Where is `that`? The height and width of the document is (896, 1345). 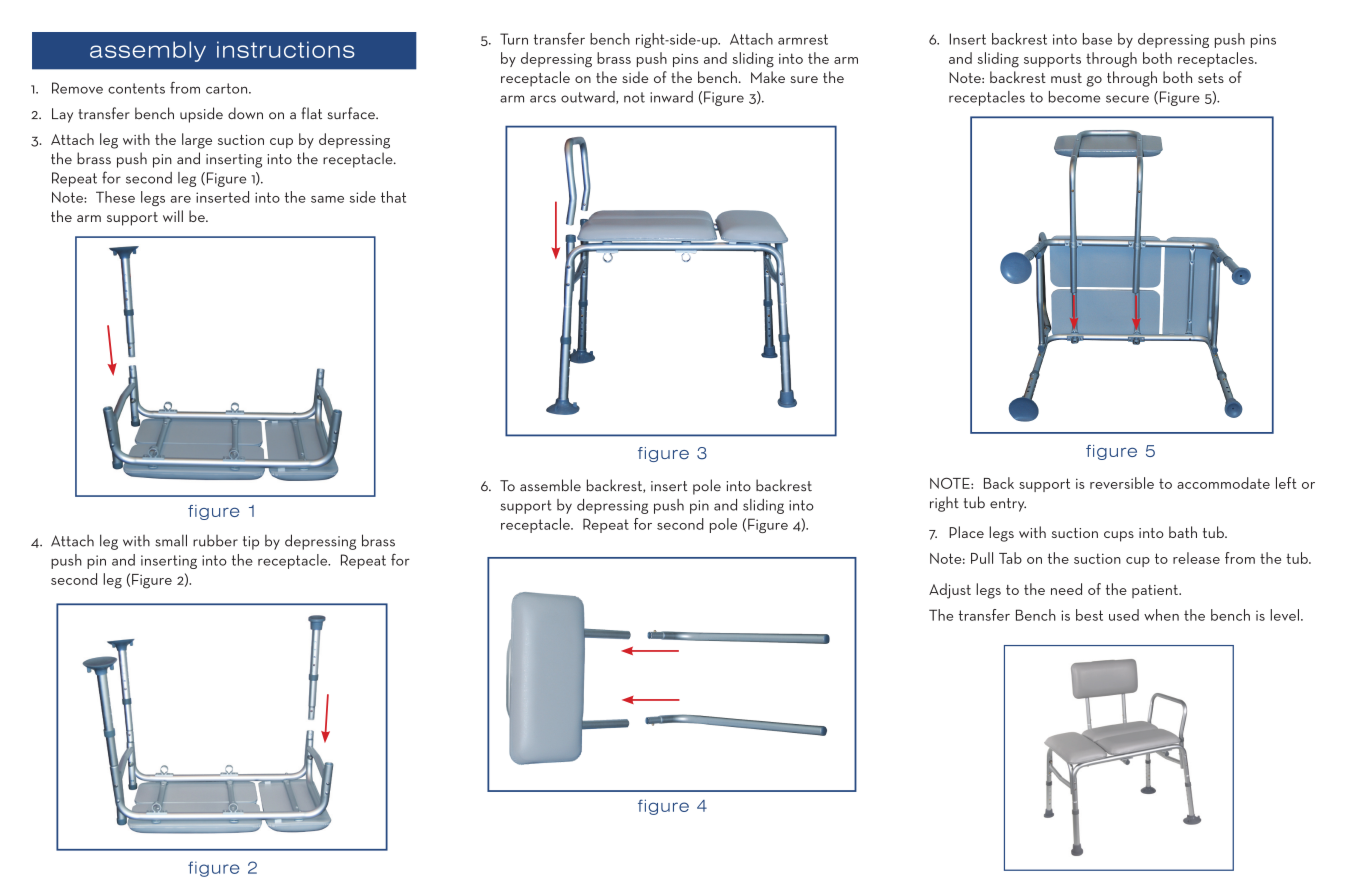 that is located at coordinates (393, 197).
